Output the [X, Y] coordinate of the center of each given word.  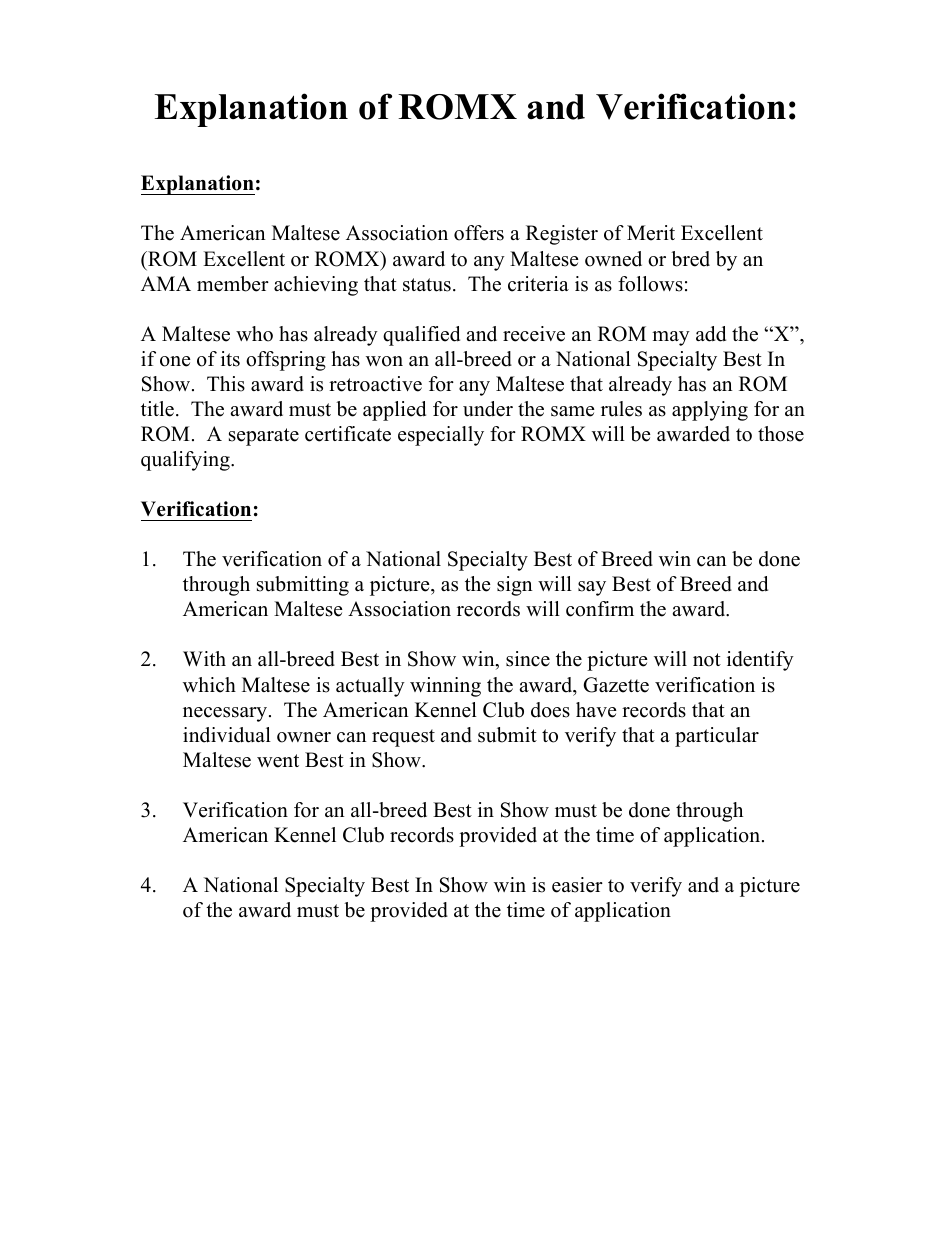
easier [577, 885]
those [781, 434]
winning [445, 687]
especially [441, 436]
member [233, 284]
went [278, 761]
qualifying [186, 461]
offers [479, 233]
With [204, 658]
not [707, 660]
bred [690, 259]
